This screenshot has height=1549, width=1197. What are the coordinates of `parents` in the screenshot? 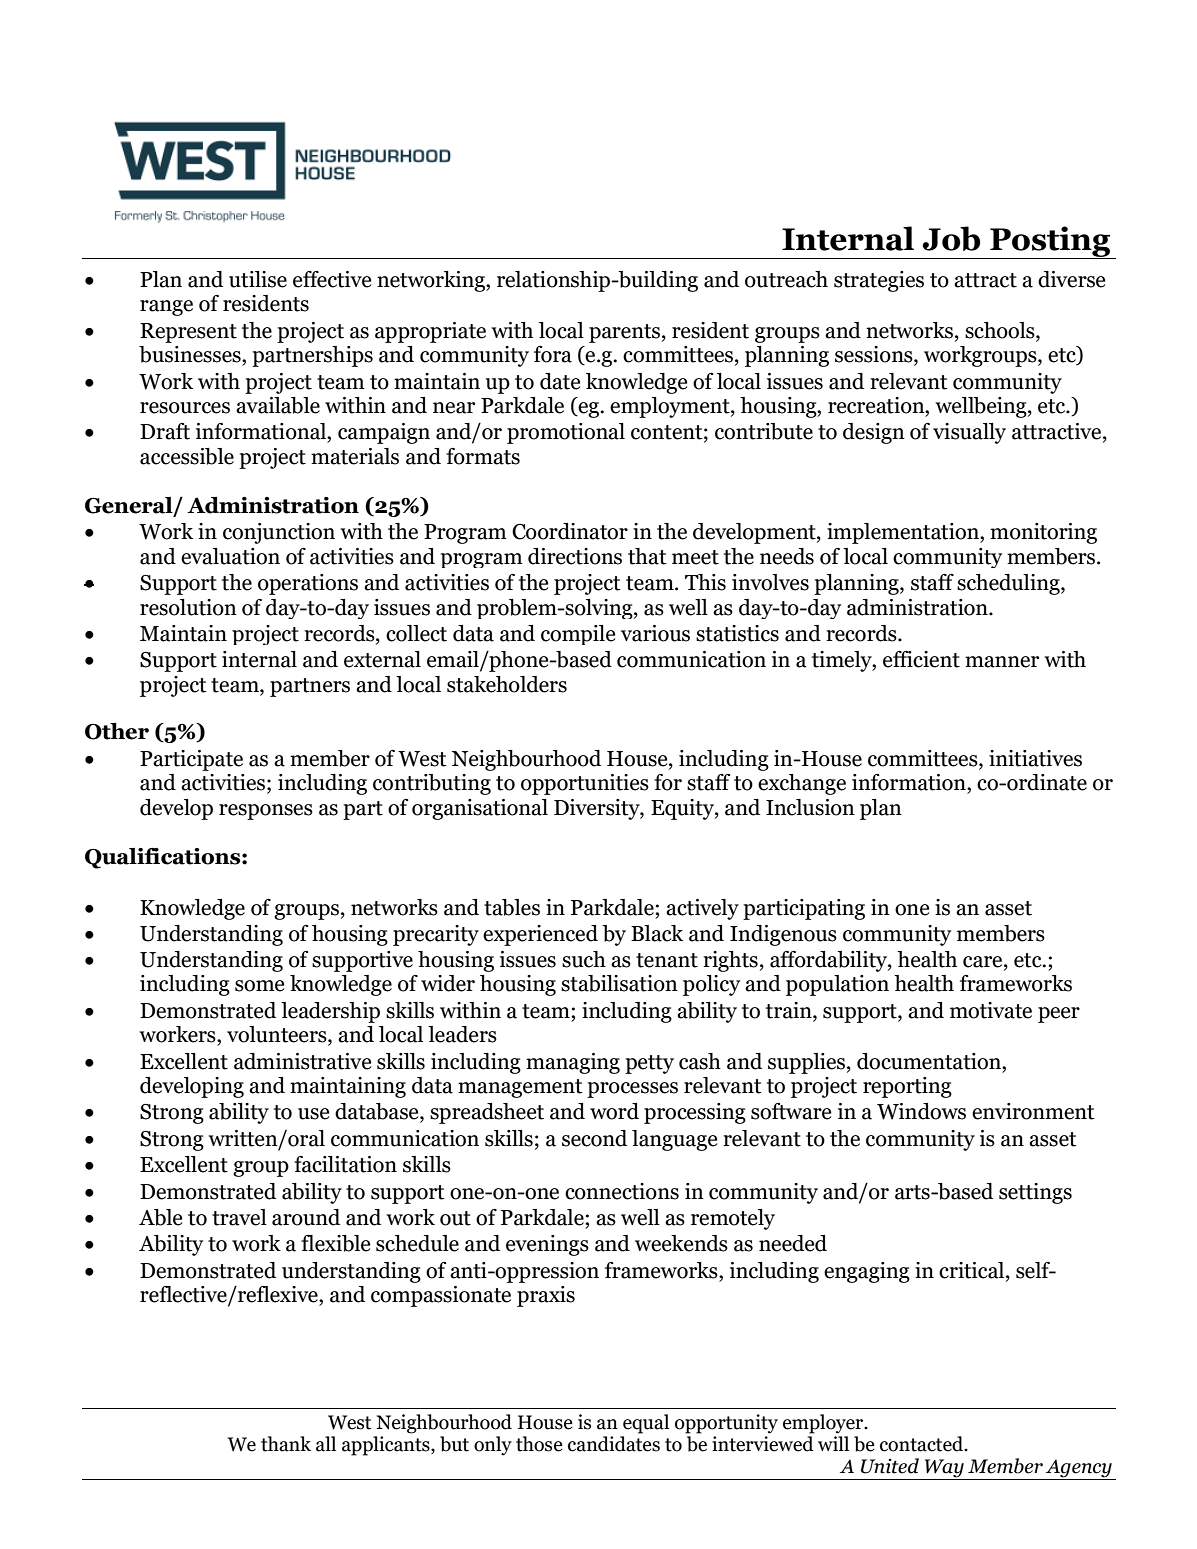 It's located at (624, 333).
